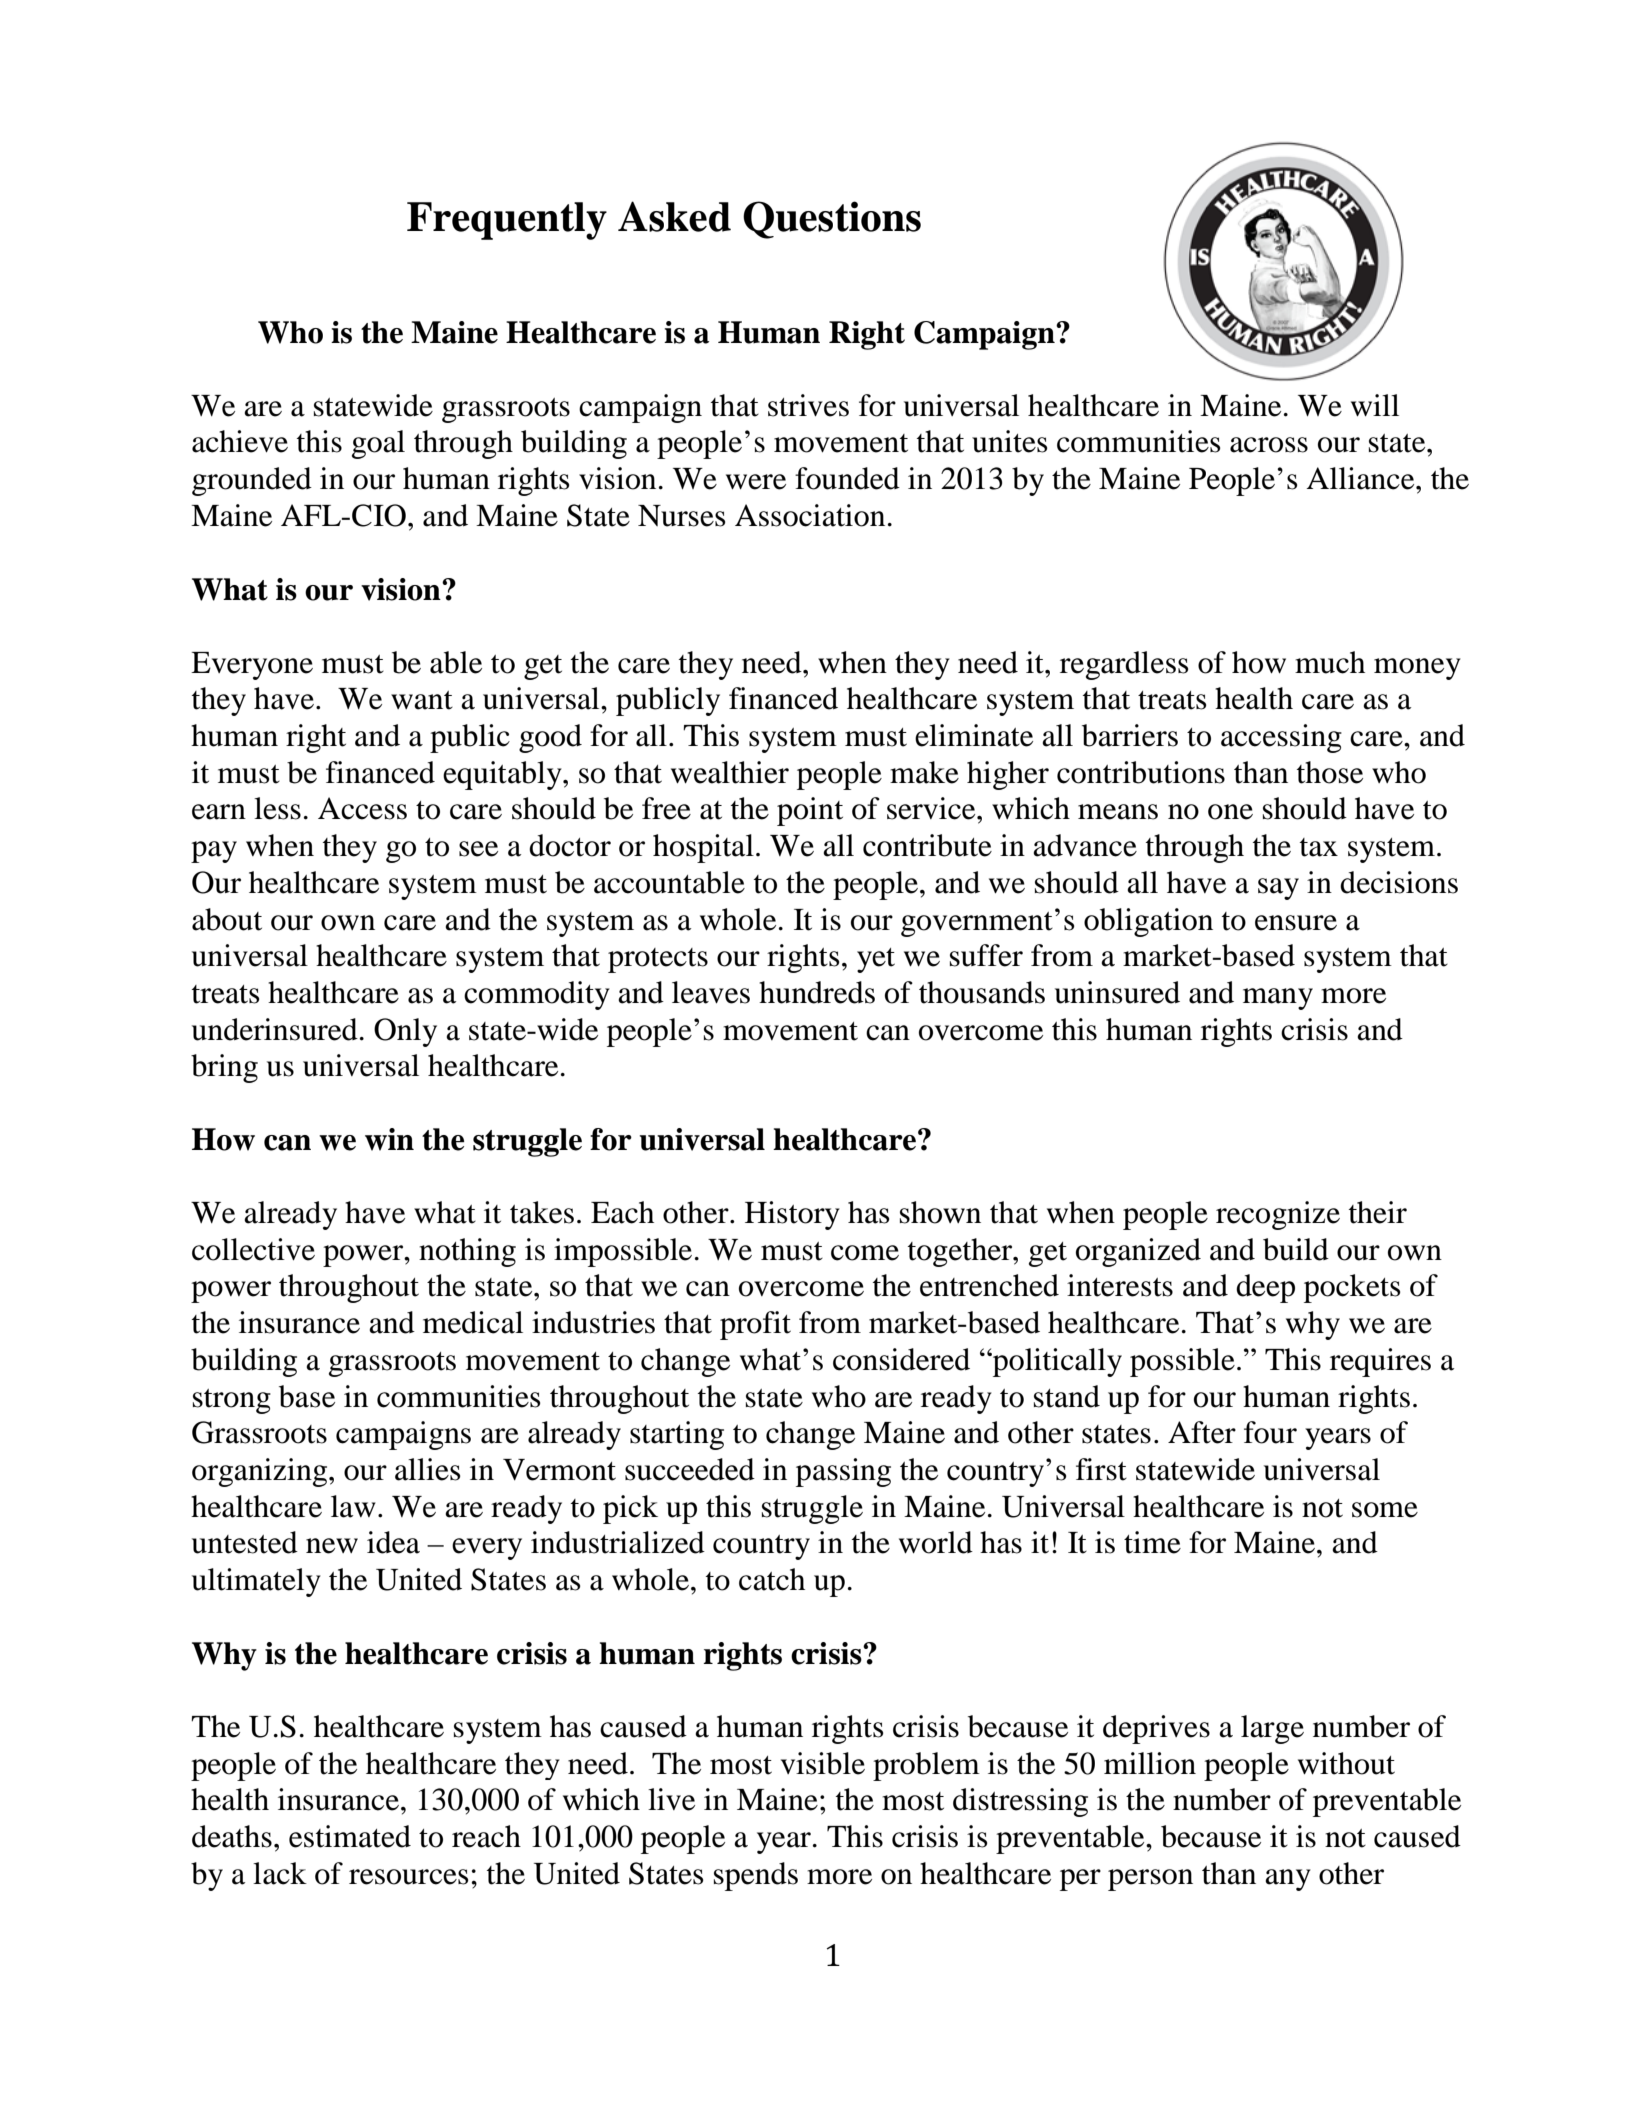 This screenshot has height=2106, width=1628. Describe the element at coordinates (428, 1469) in the screenshot. I see `allies` at that location.
